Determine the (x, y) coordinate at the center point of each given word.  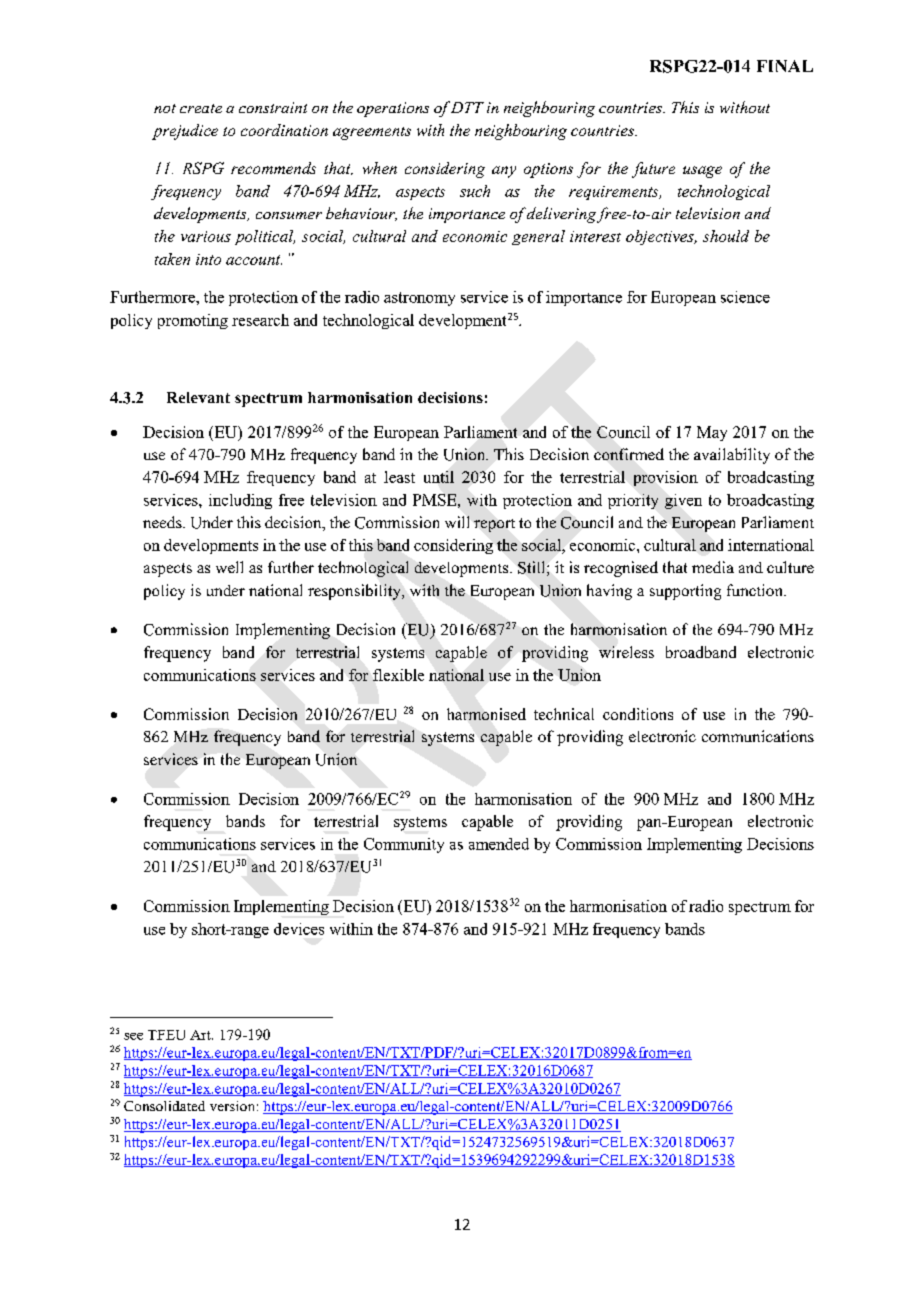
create (201, 108)
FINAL (785, 66)
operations (393, 109)
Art (201, 1035)
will (457, 522)
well (229, 567)
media (713, 567)
